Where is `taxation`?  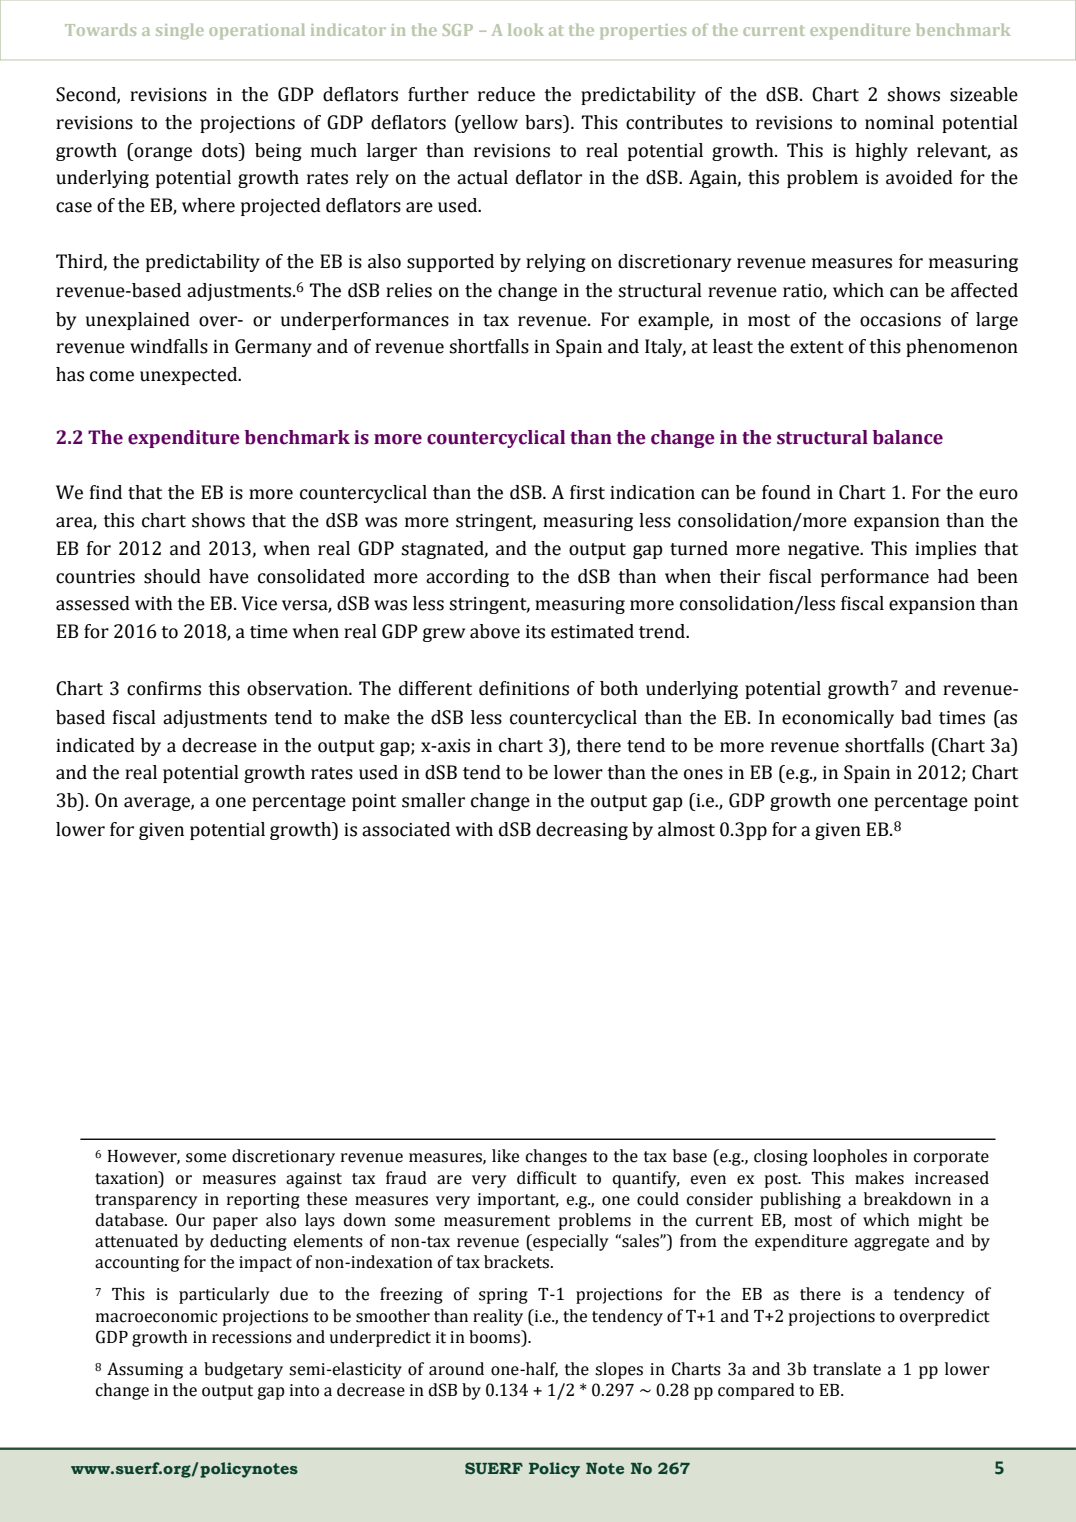 taxation is located at coordinates (127, 1178).
